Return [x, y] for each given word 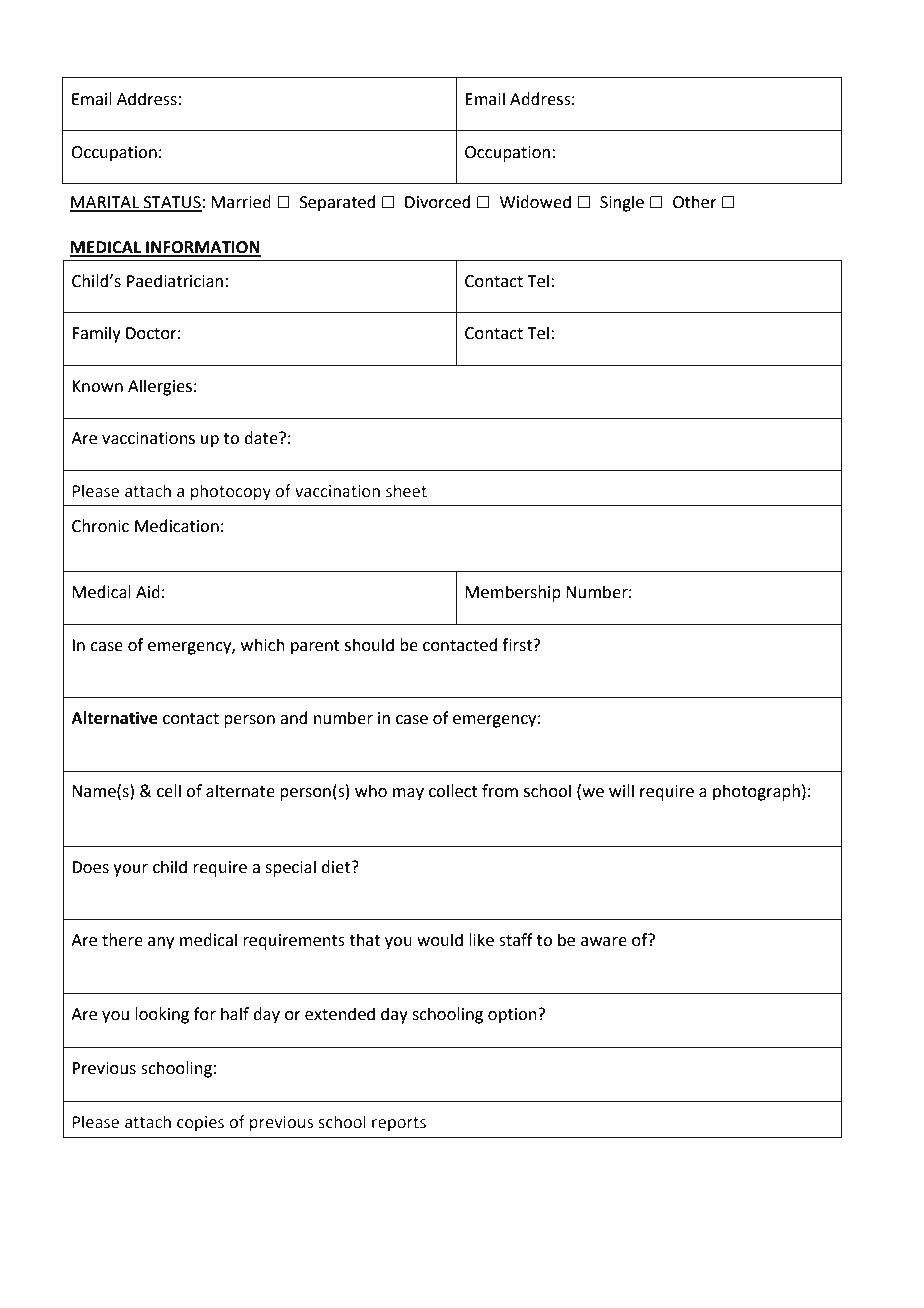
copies [200, 1124]
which [263, 645]
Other [695, 202]
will [621, 790]
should [369, 645]
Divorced [438, 202]
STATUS [172, 203]
